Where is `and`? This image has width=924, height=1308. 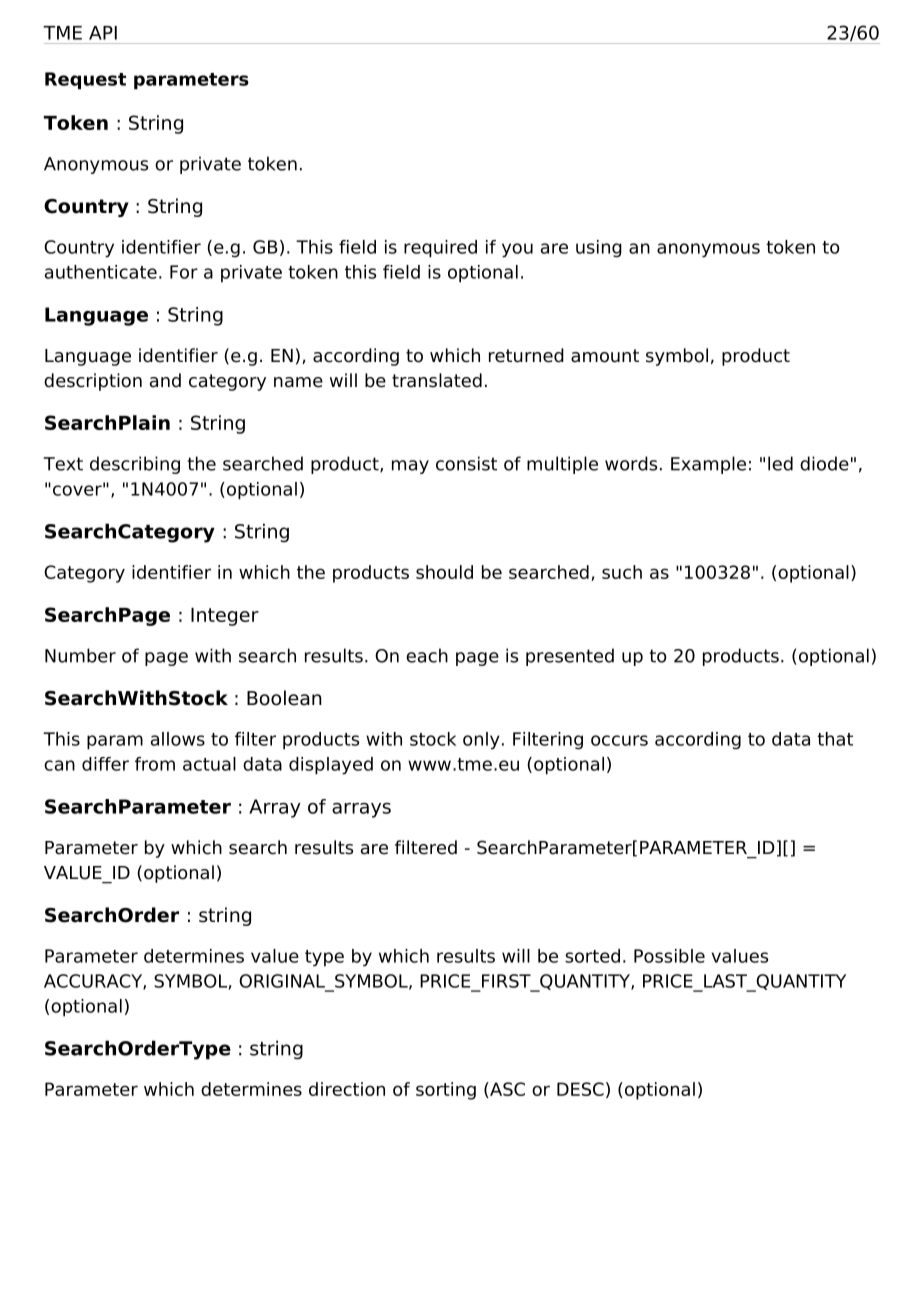 and is located at coordinates (165, 380).
